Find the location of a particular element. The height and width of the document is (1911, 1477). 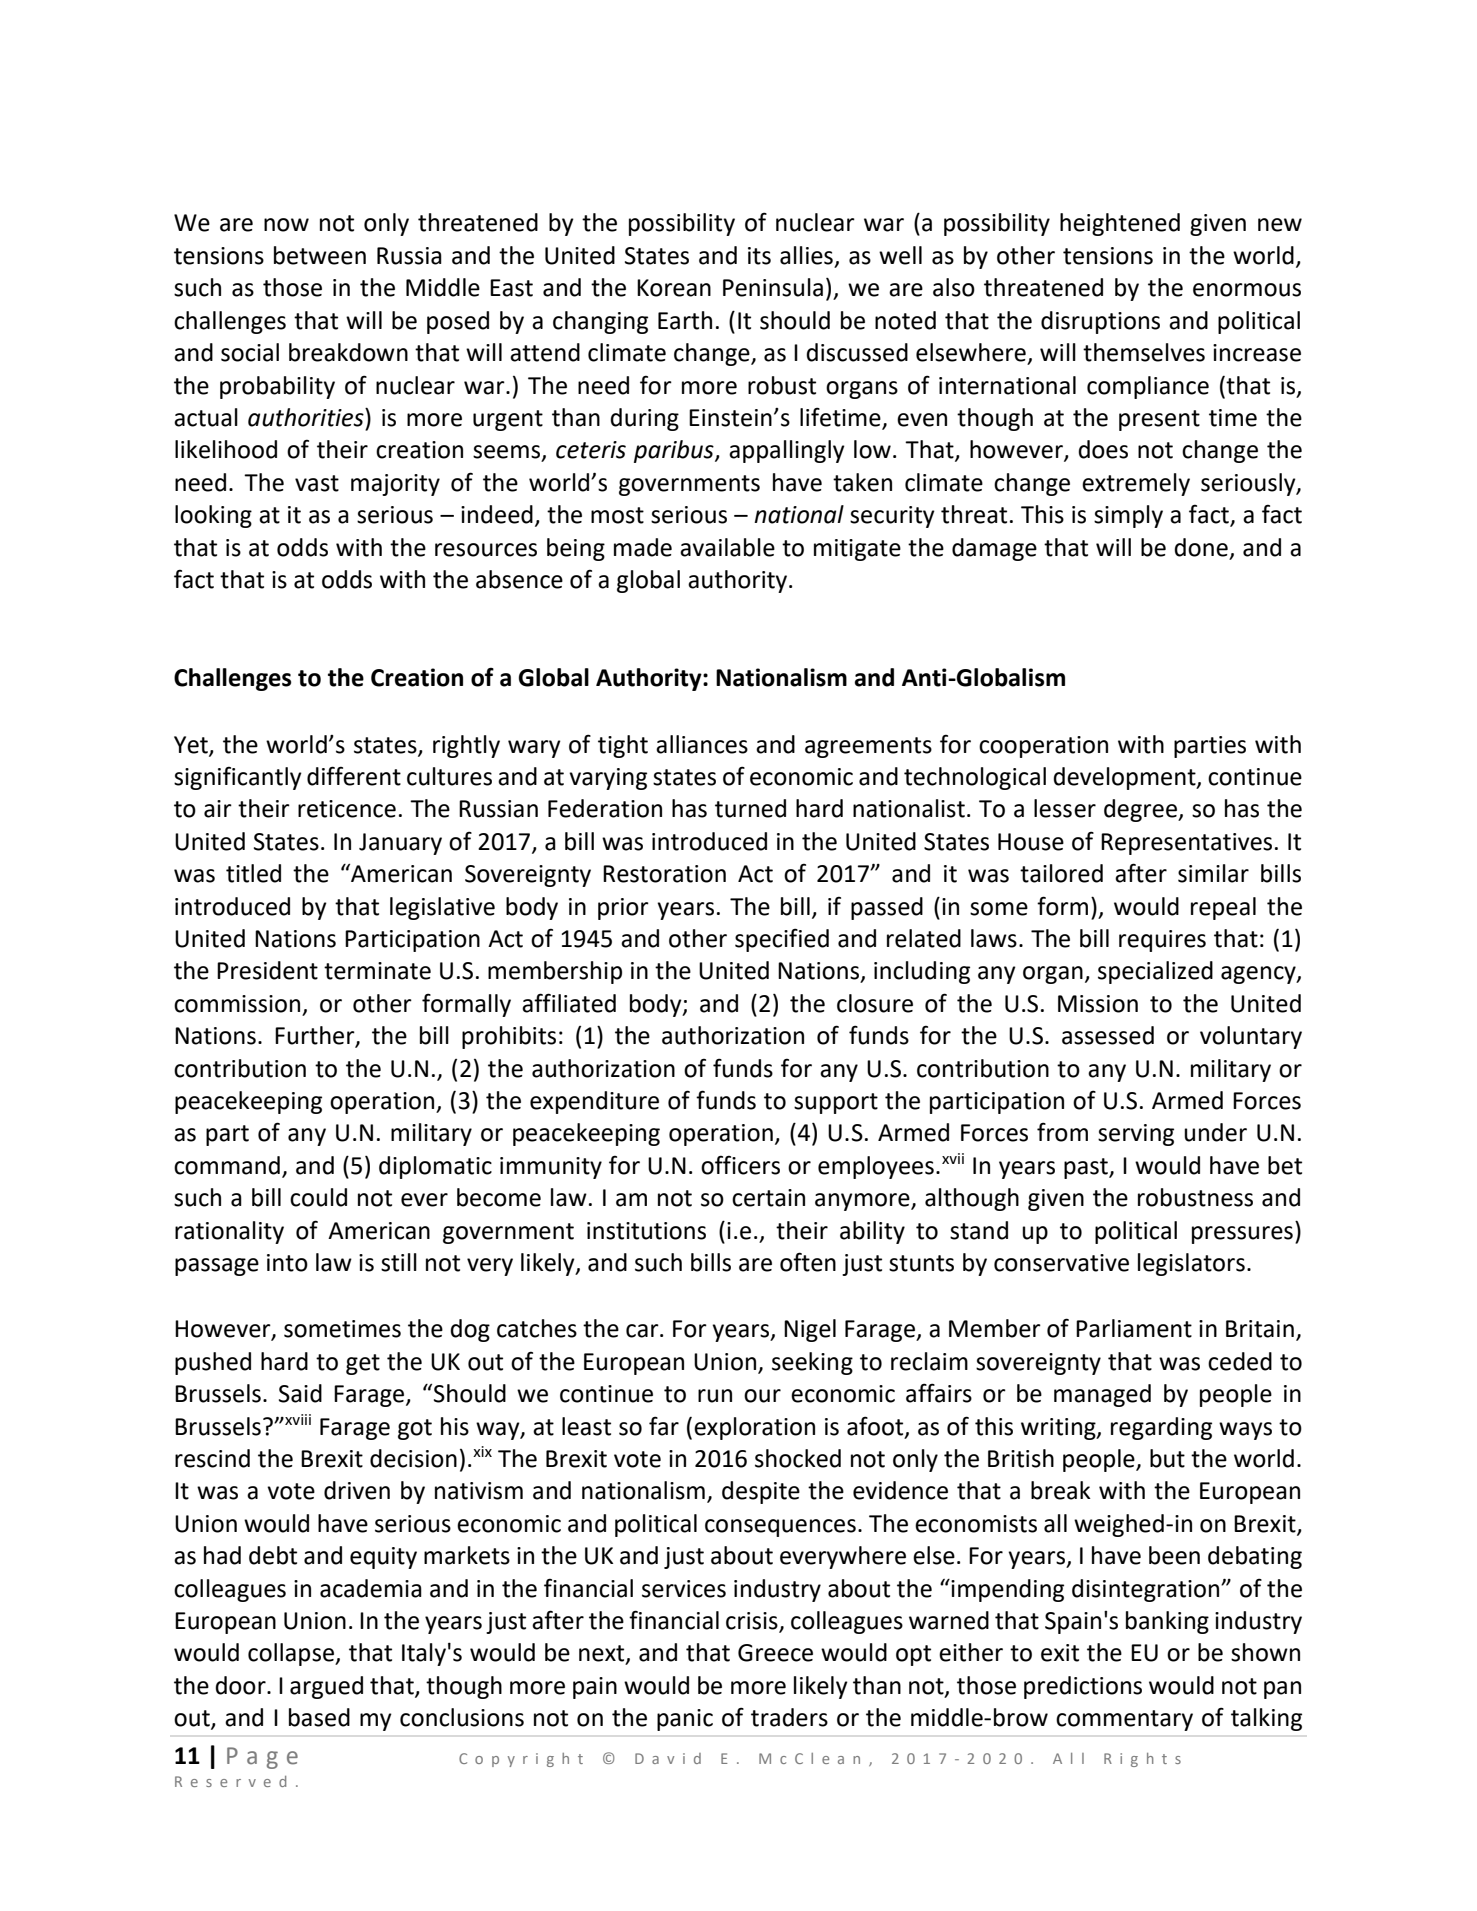

between is located at coordinates (320, 255).
